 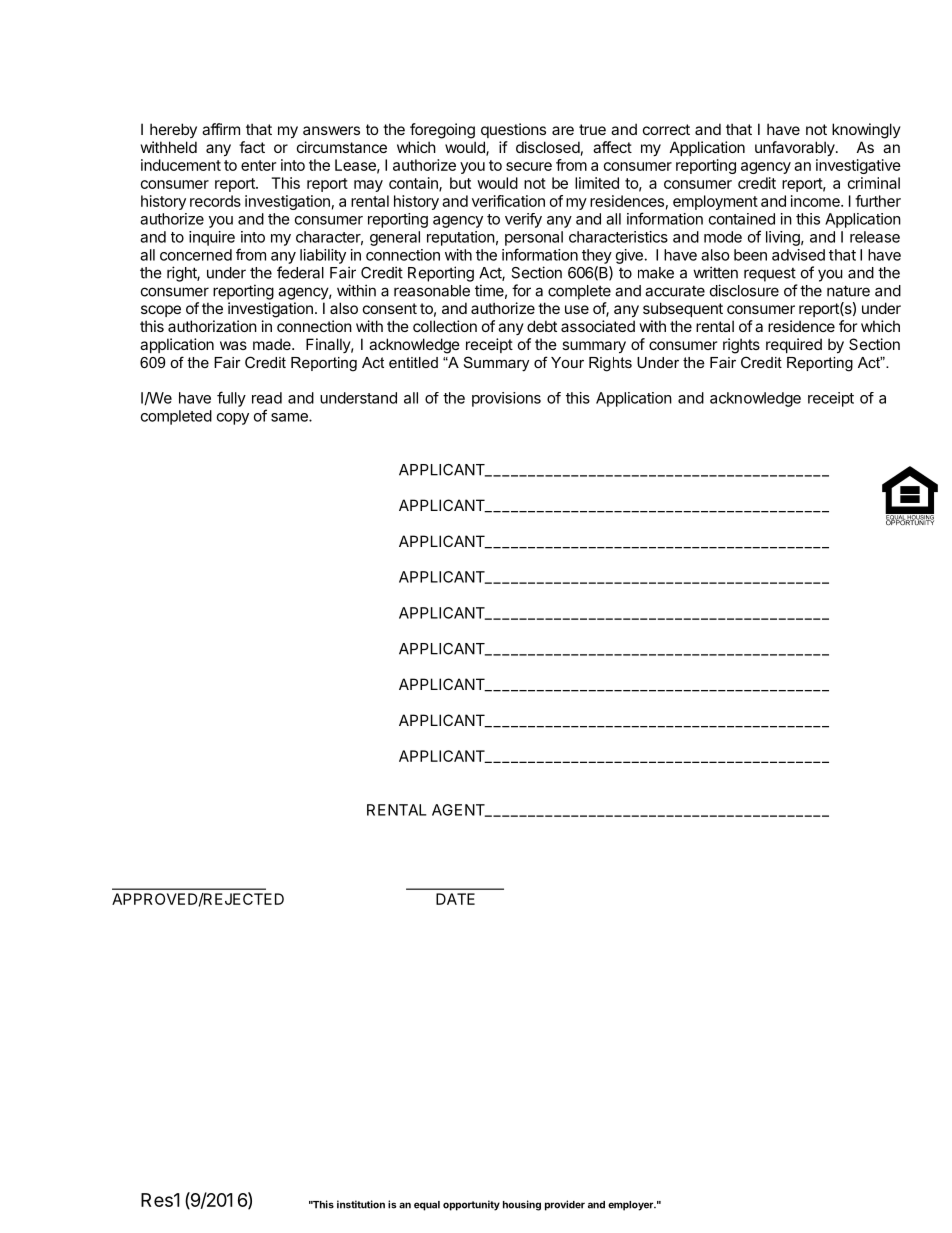 What do you see at coordinates (567, 362) in the screenshot?
I see `Your` at bounding box center [567, 362].
